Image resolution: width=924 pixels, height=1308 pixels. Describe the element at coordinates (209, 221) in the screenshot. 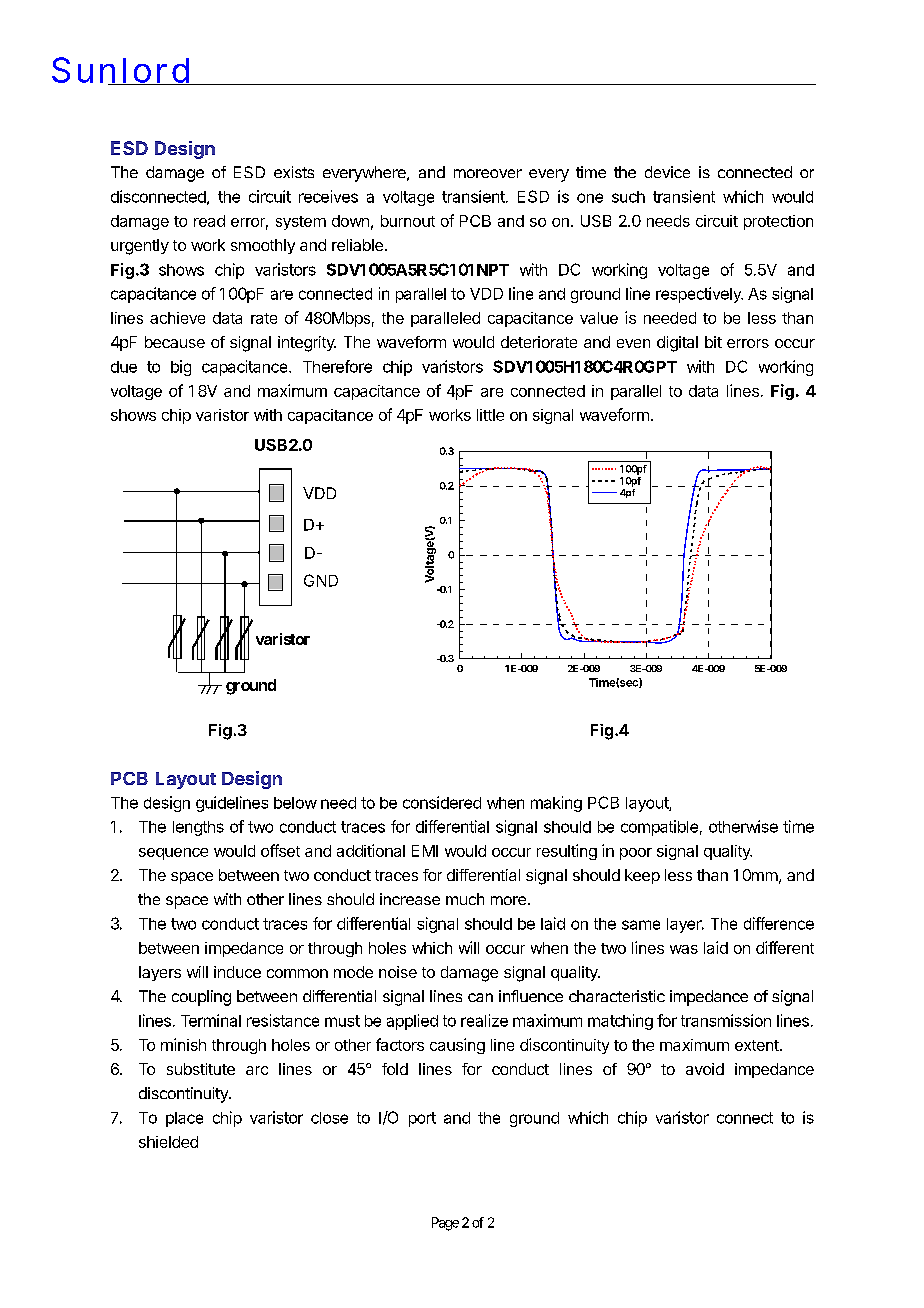

I see `read` at that location.
